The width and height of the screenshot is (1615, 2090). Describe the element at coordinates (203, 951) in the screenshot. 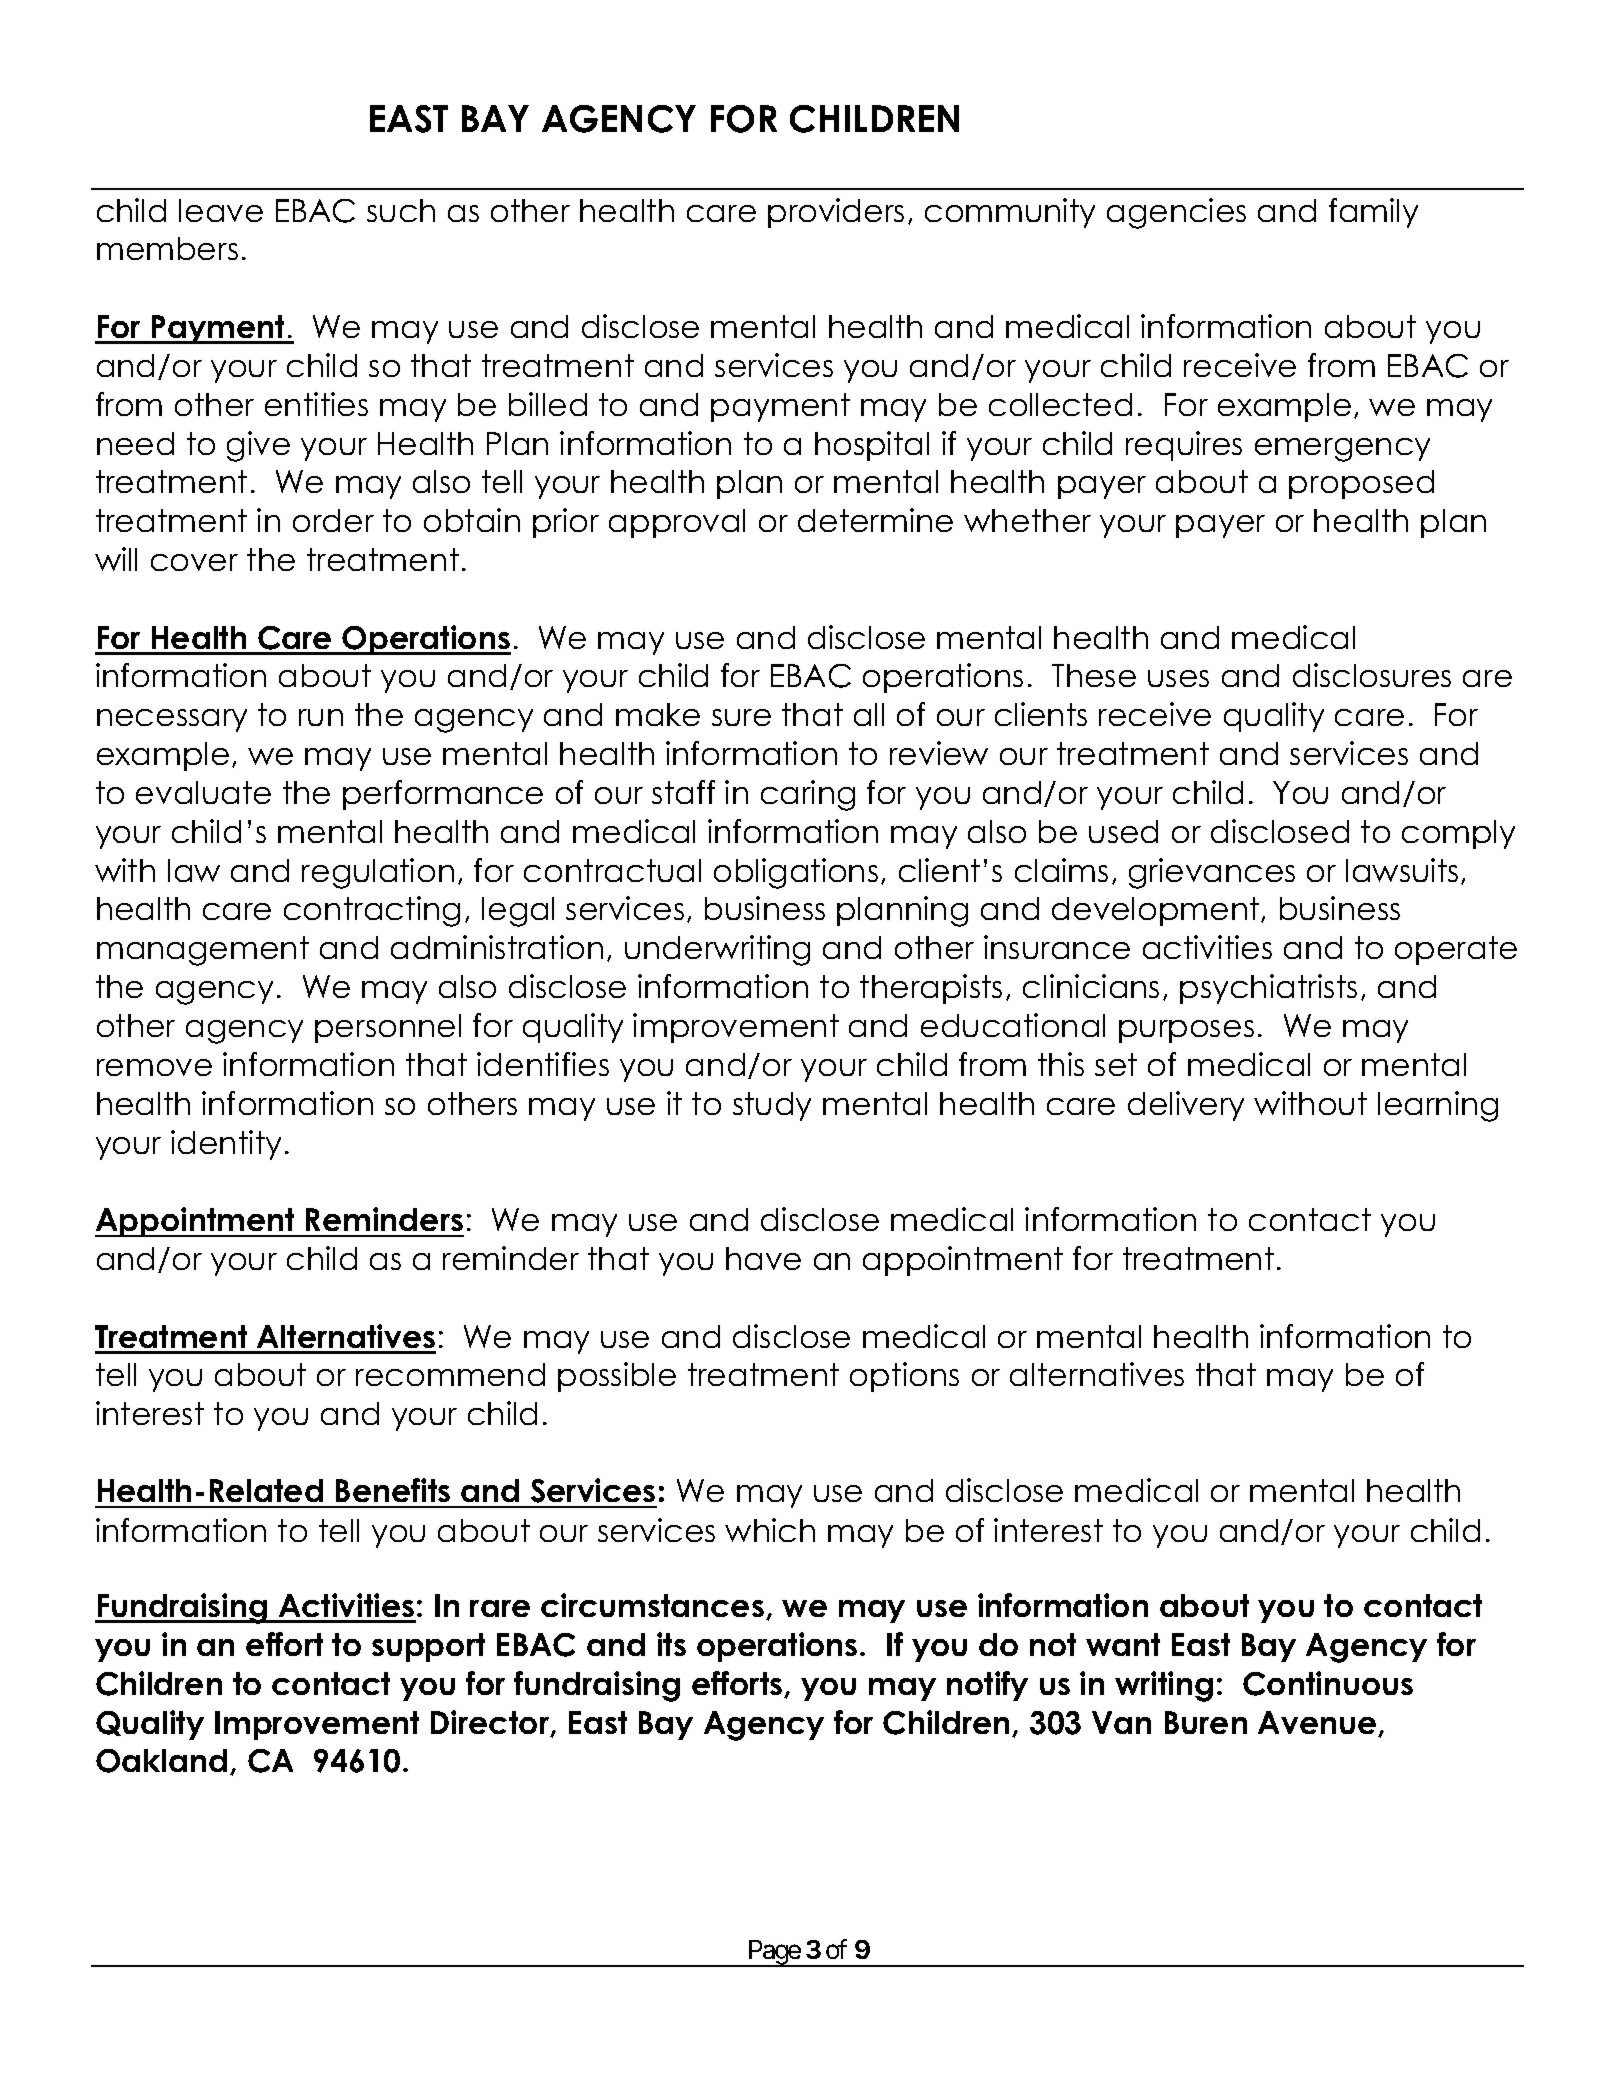

I see `management` at that location.
